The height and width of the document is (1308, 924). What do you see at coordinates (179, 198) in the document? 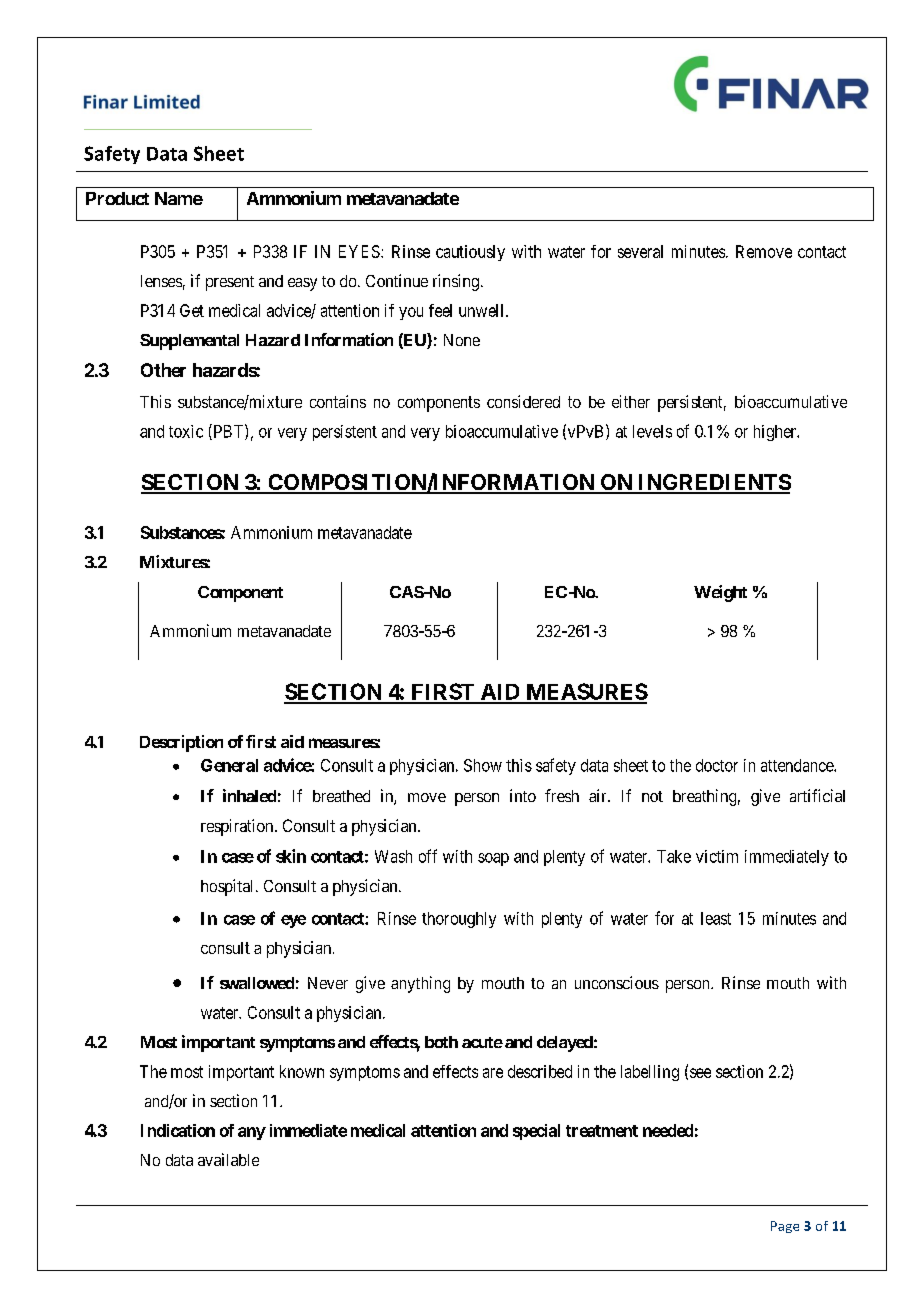
I see `Name` at bounding box center [179, 198].
